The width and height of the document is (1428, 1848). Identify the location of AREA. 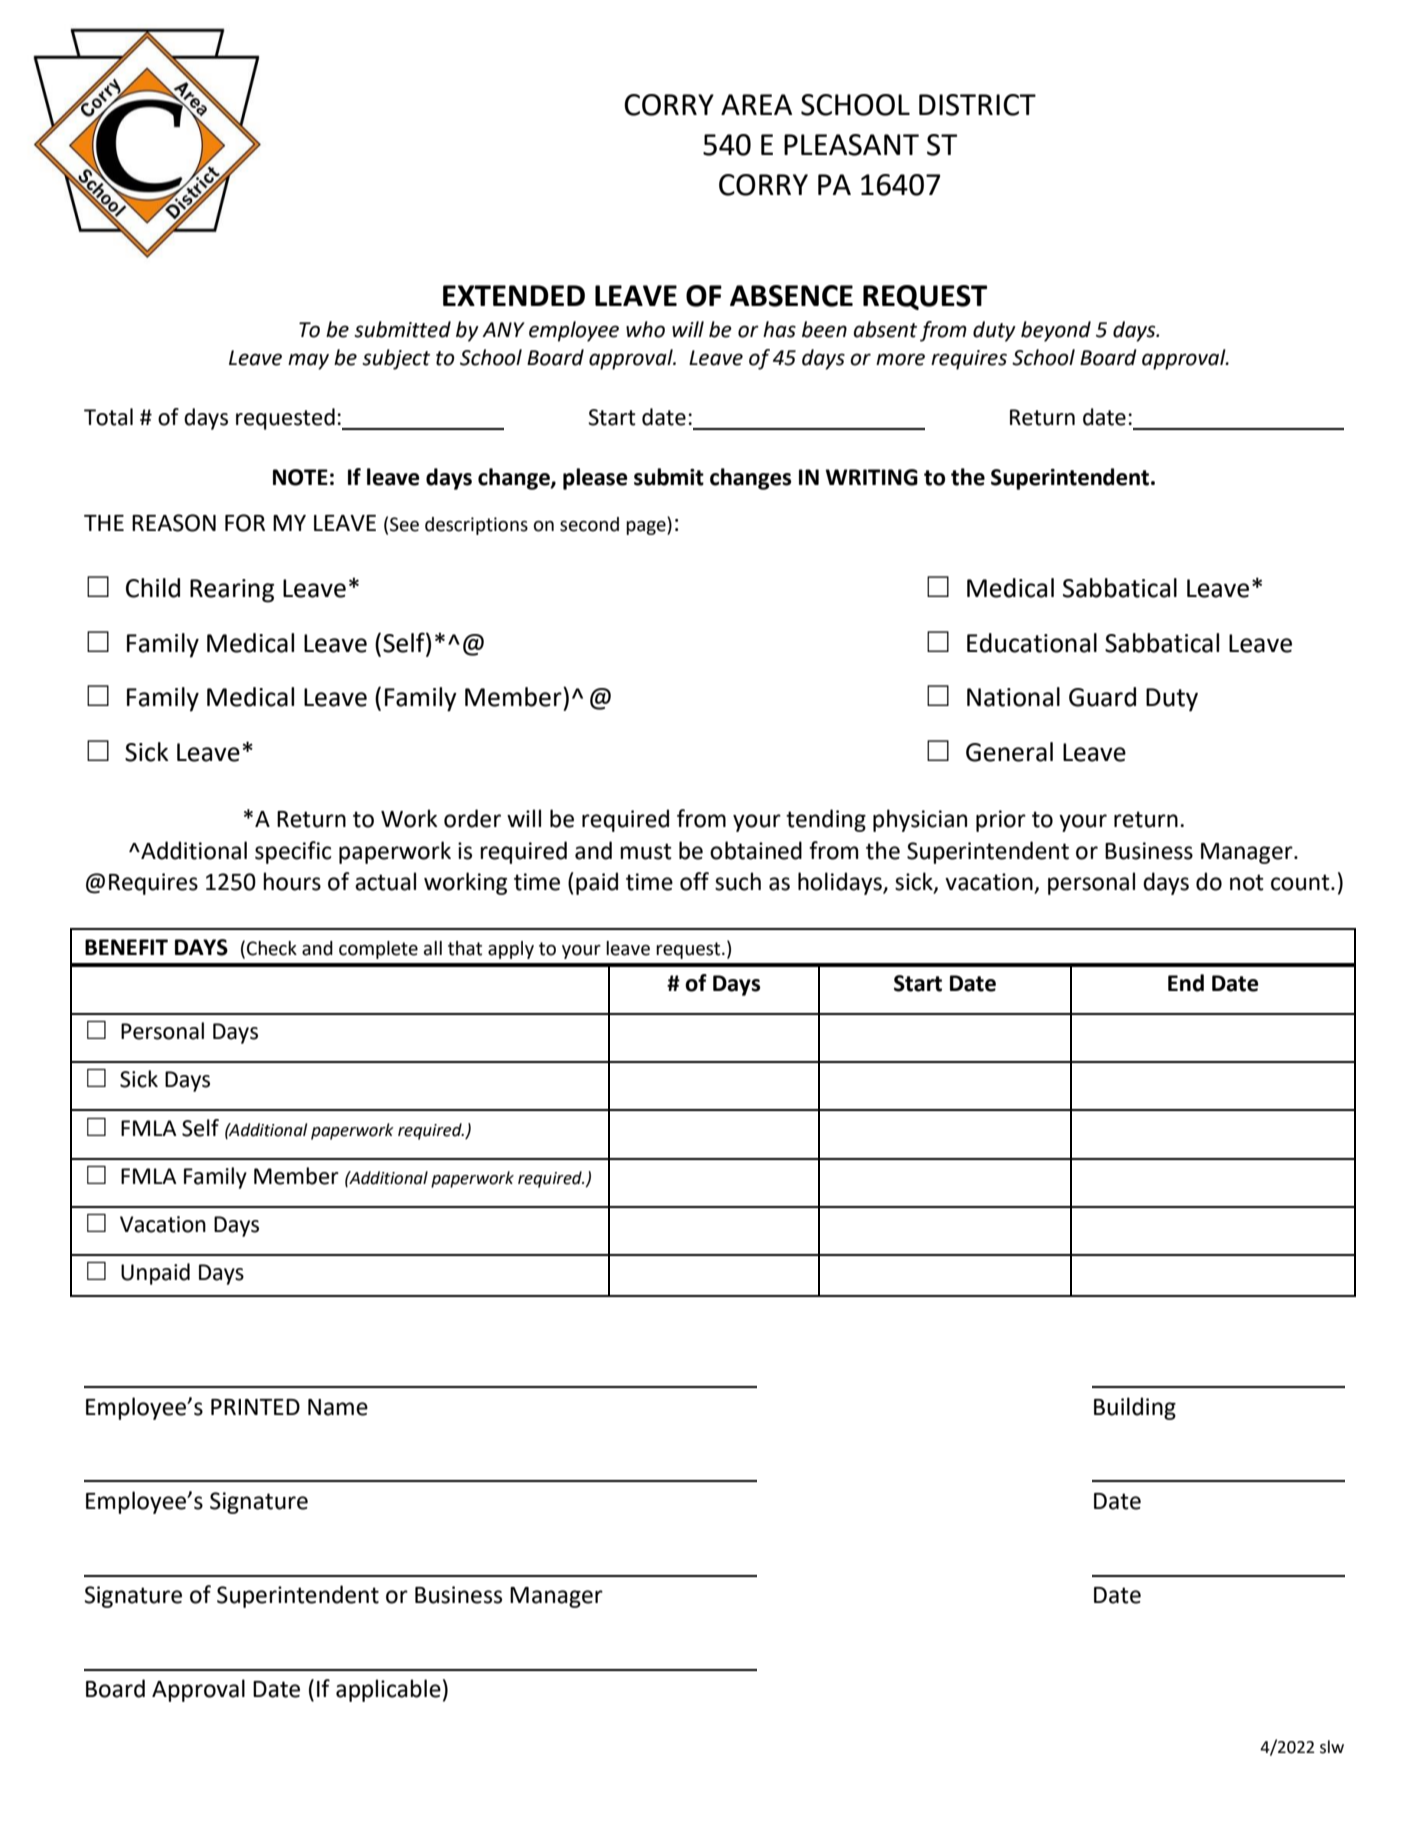
(756, 104).
